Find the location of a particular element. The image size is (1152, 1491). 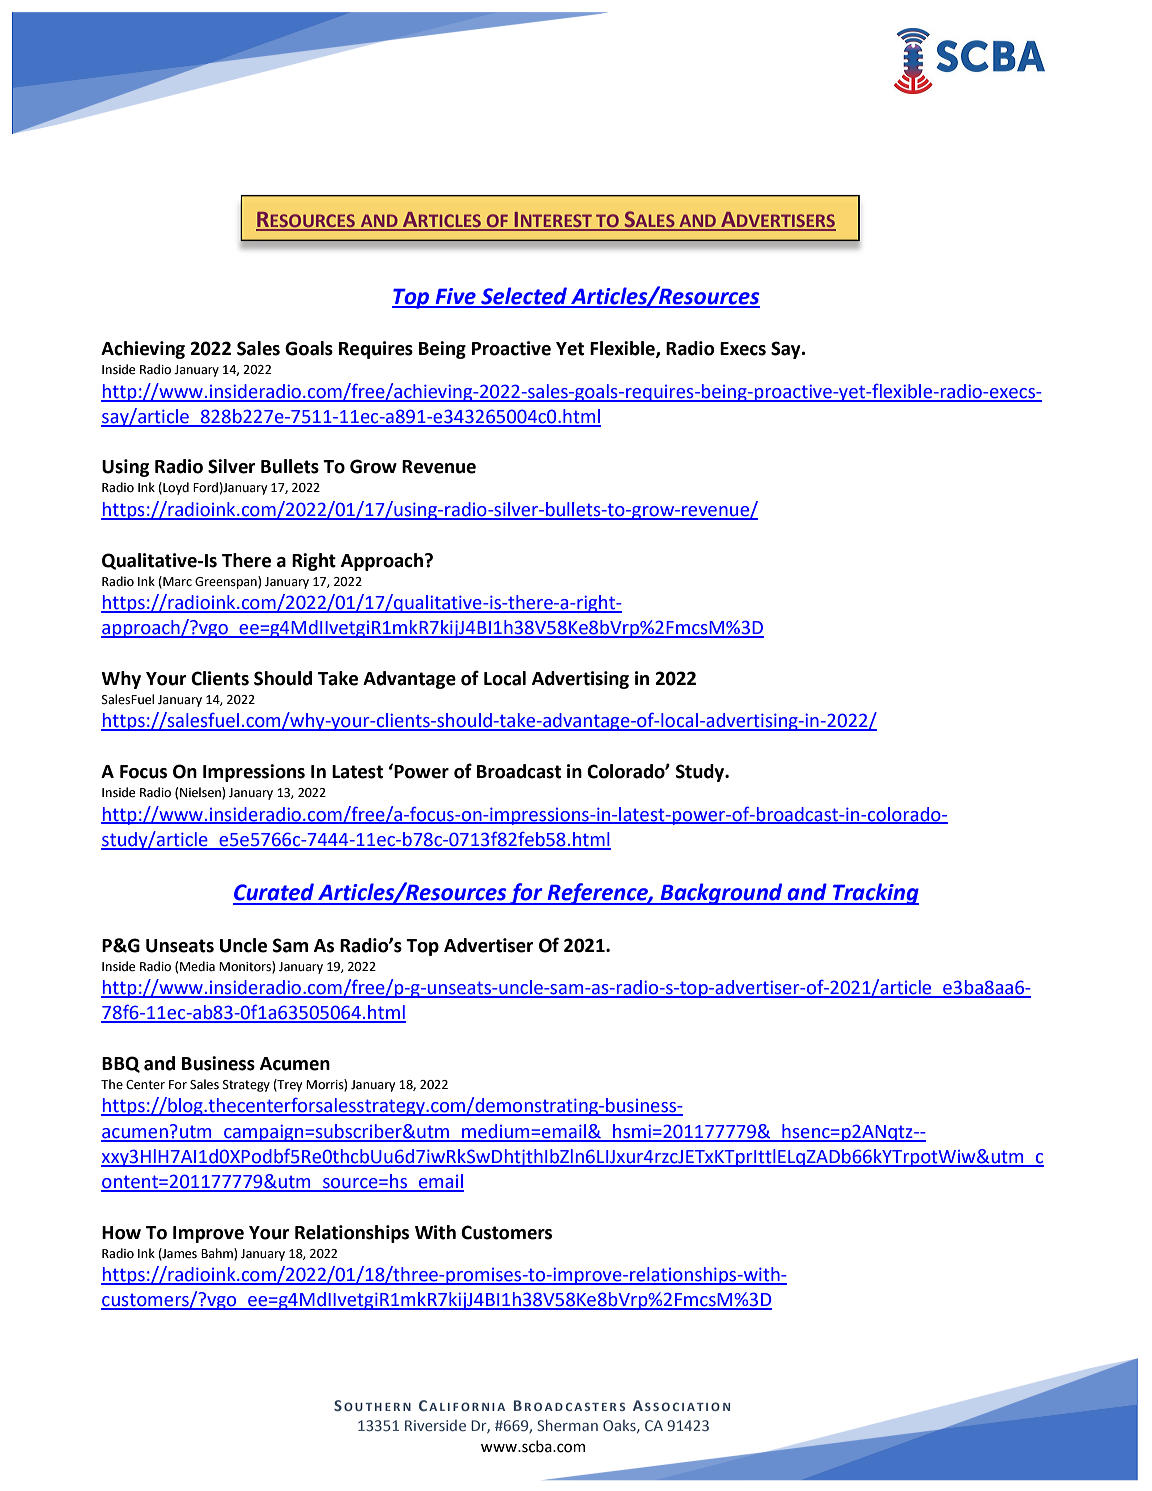

Sherman is located at coordinates (567, 1425).
